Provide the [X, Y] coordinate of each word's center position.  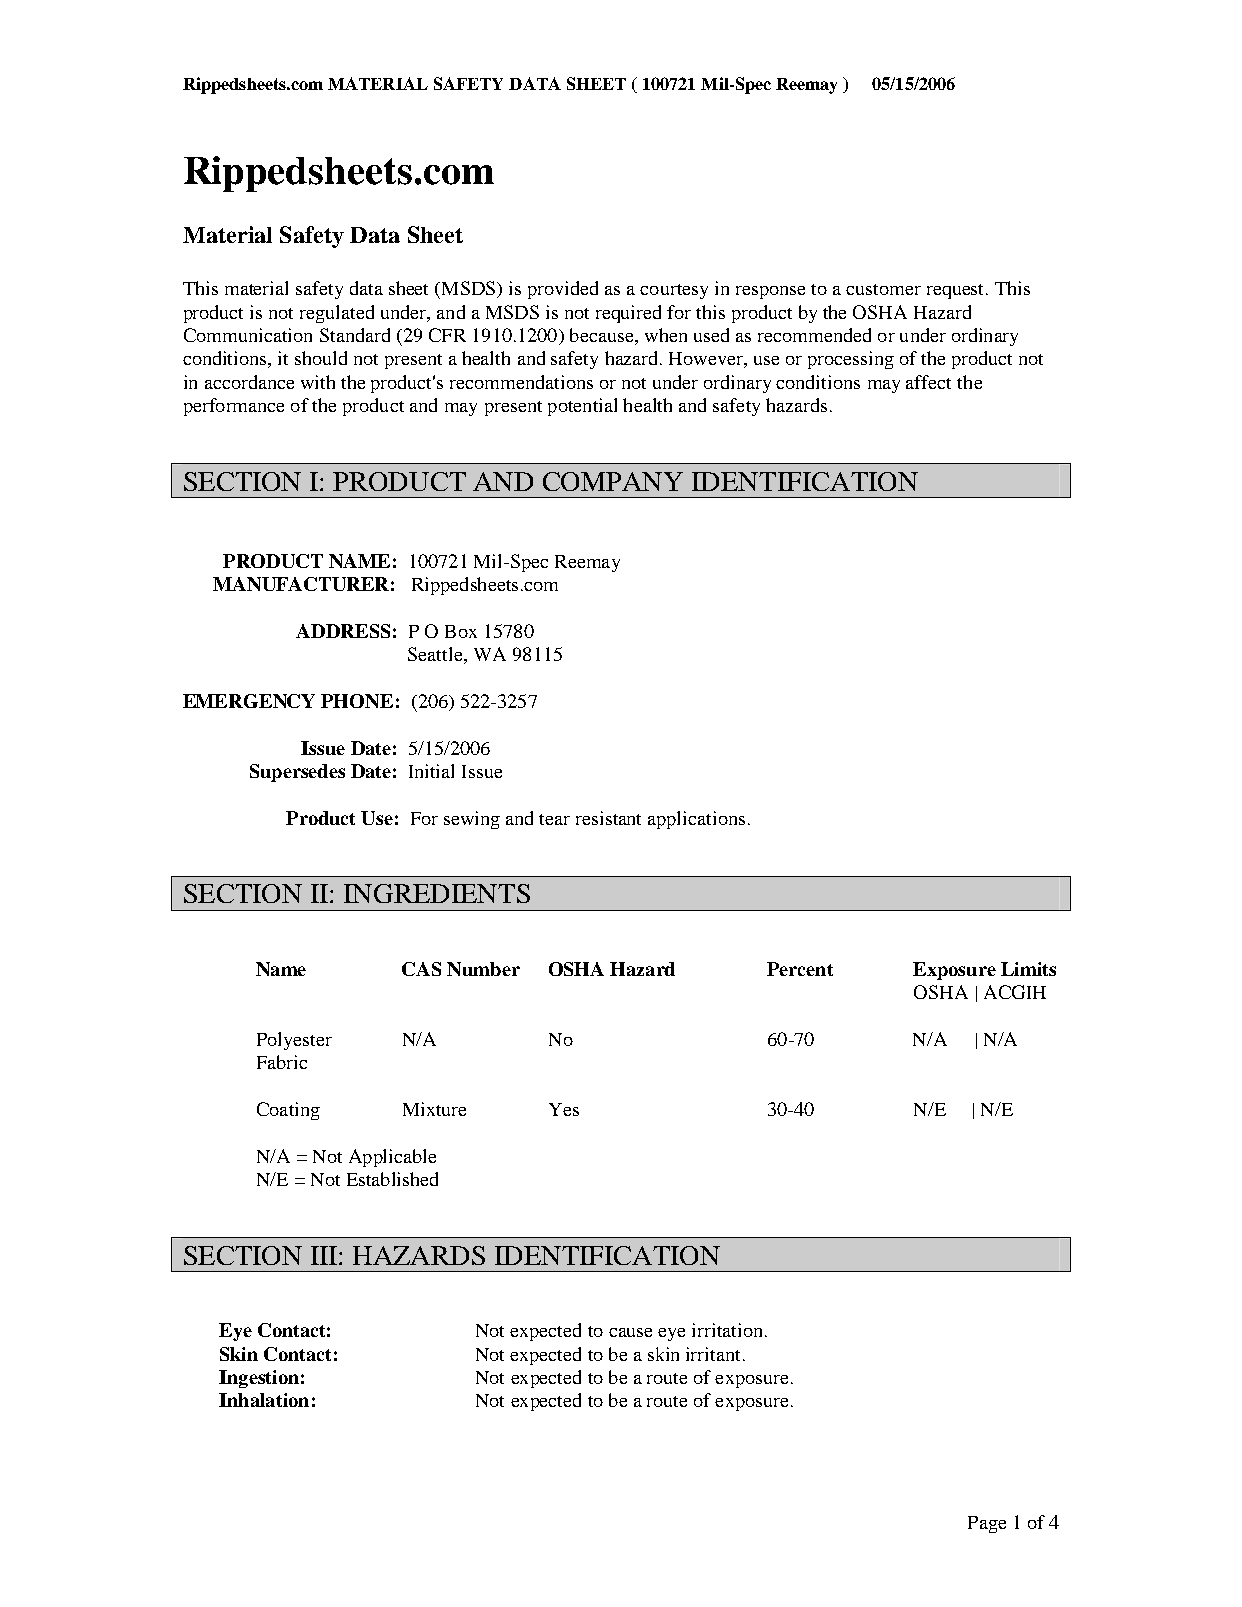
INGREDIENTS [437, 893]
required [628, 314]
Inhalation [264, 1400]
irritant [713, 1354]
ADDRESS [343, 631]
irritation [727, 1330]
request [957, 291]
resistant [608, 818]
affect [928, 382]
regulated [337, 314]
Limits [1028, 969]
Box [461, 631]
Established [392, 1179]
